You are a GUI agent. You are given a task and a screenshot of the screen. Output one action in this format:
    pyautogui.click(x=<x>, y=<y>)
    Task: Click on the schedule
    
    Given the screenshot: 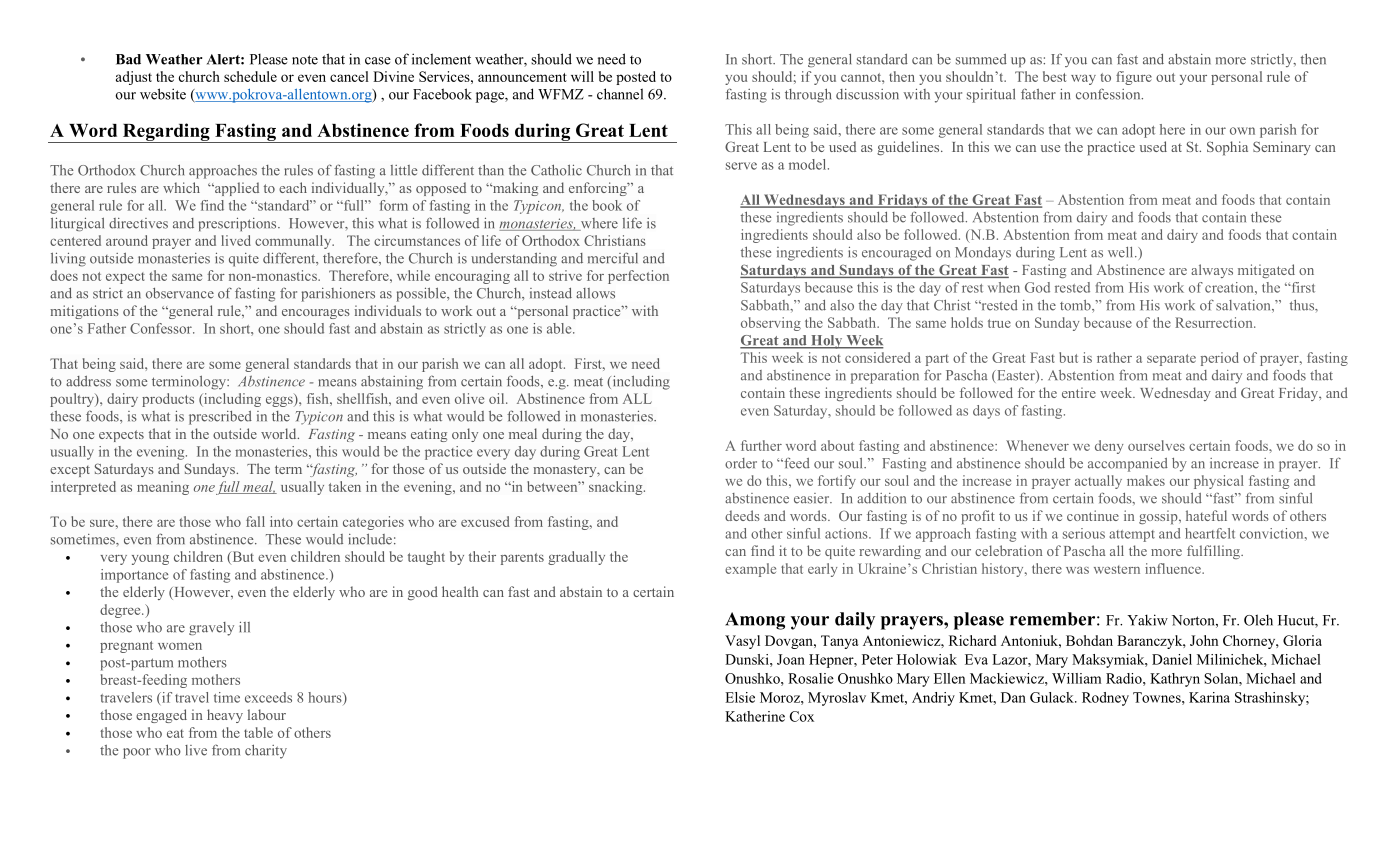 What is the action you would take?
    pyautogui.click(x=250, y=76)
